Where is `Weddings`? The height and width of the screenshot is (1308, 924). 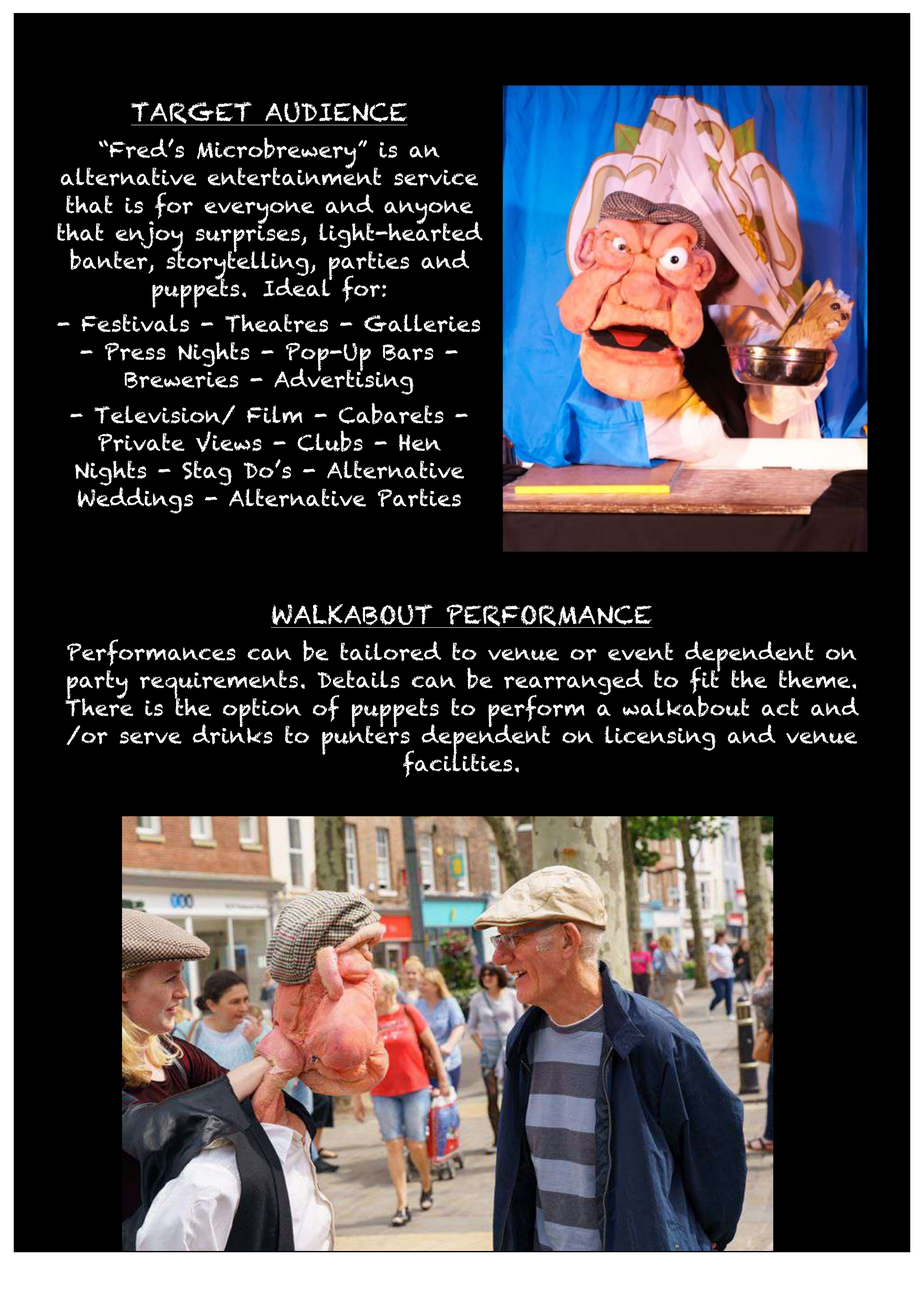
Weddings is located at coordinates (135, 499).
